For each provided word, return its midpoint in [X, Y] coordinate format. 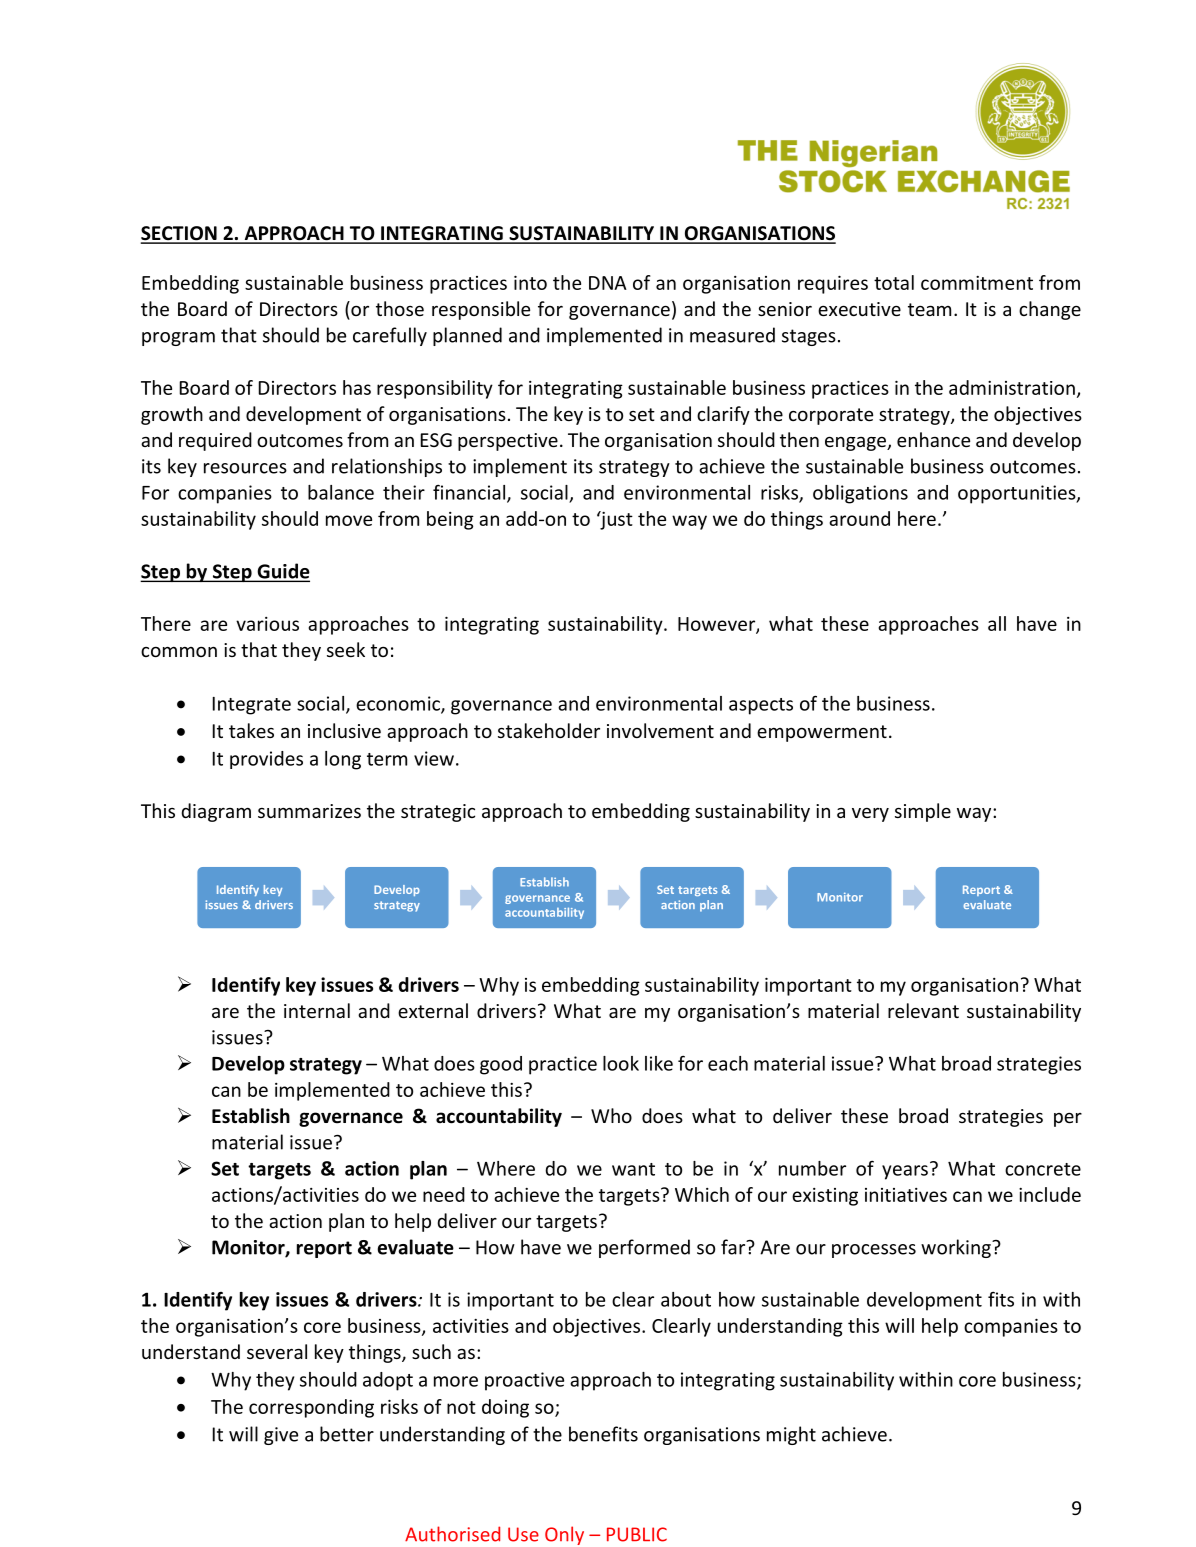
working [957, 1248]
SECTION [180, 234]
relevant [923, 1010]
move [349, 520]
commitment [977, 283]
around [859, 518]
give [281, 1436]
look [621, 1063]
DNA [608, 283]
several [277, 1351]
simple [923, 812]
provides [266, 760]
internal [317, 1010]
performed [644, 1248]
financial [470, 493]
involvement [660, 730]
